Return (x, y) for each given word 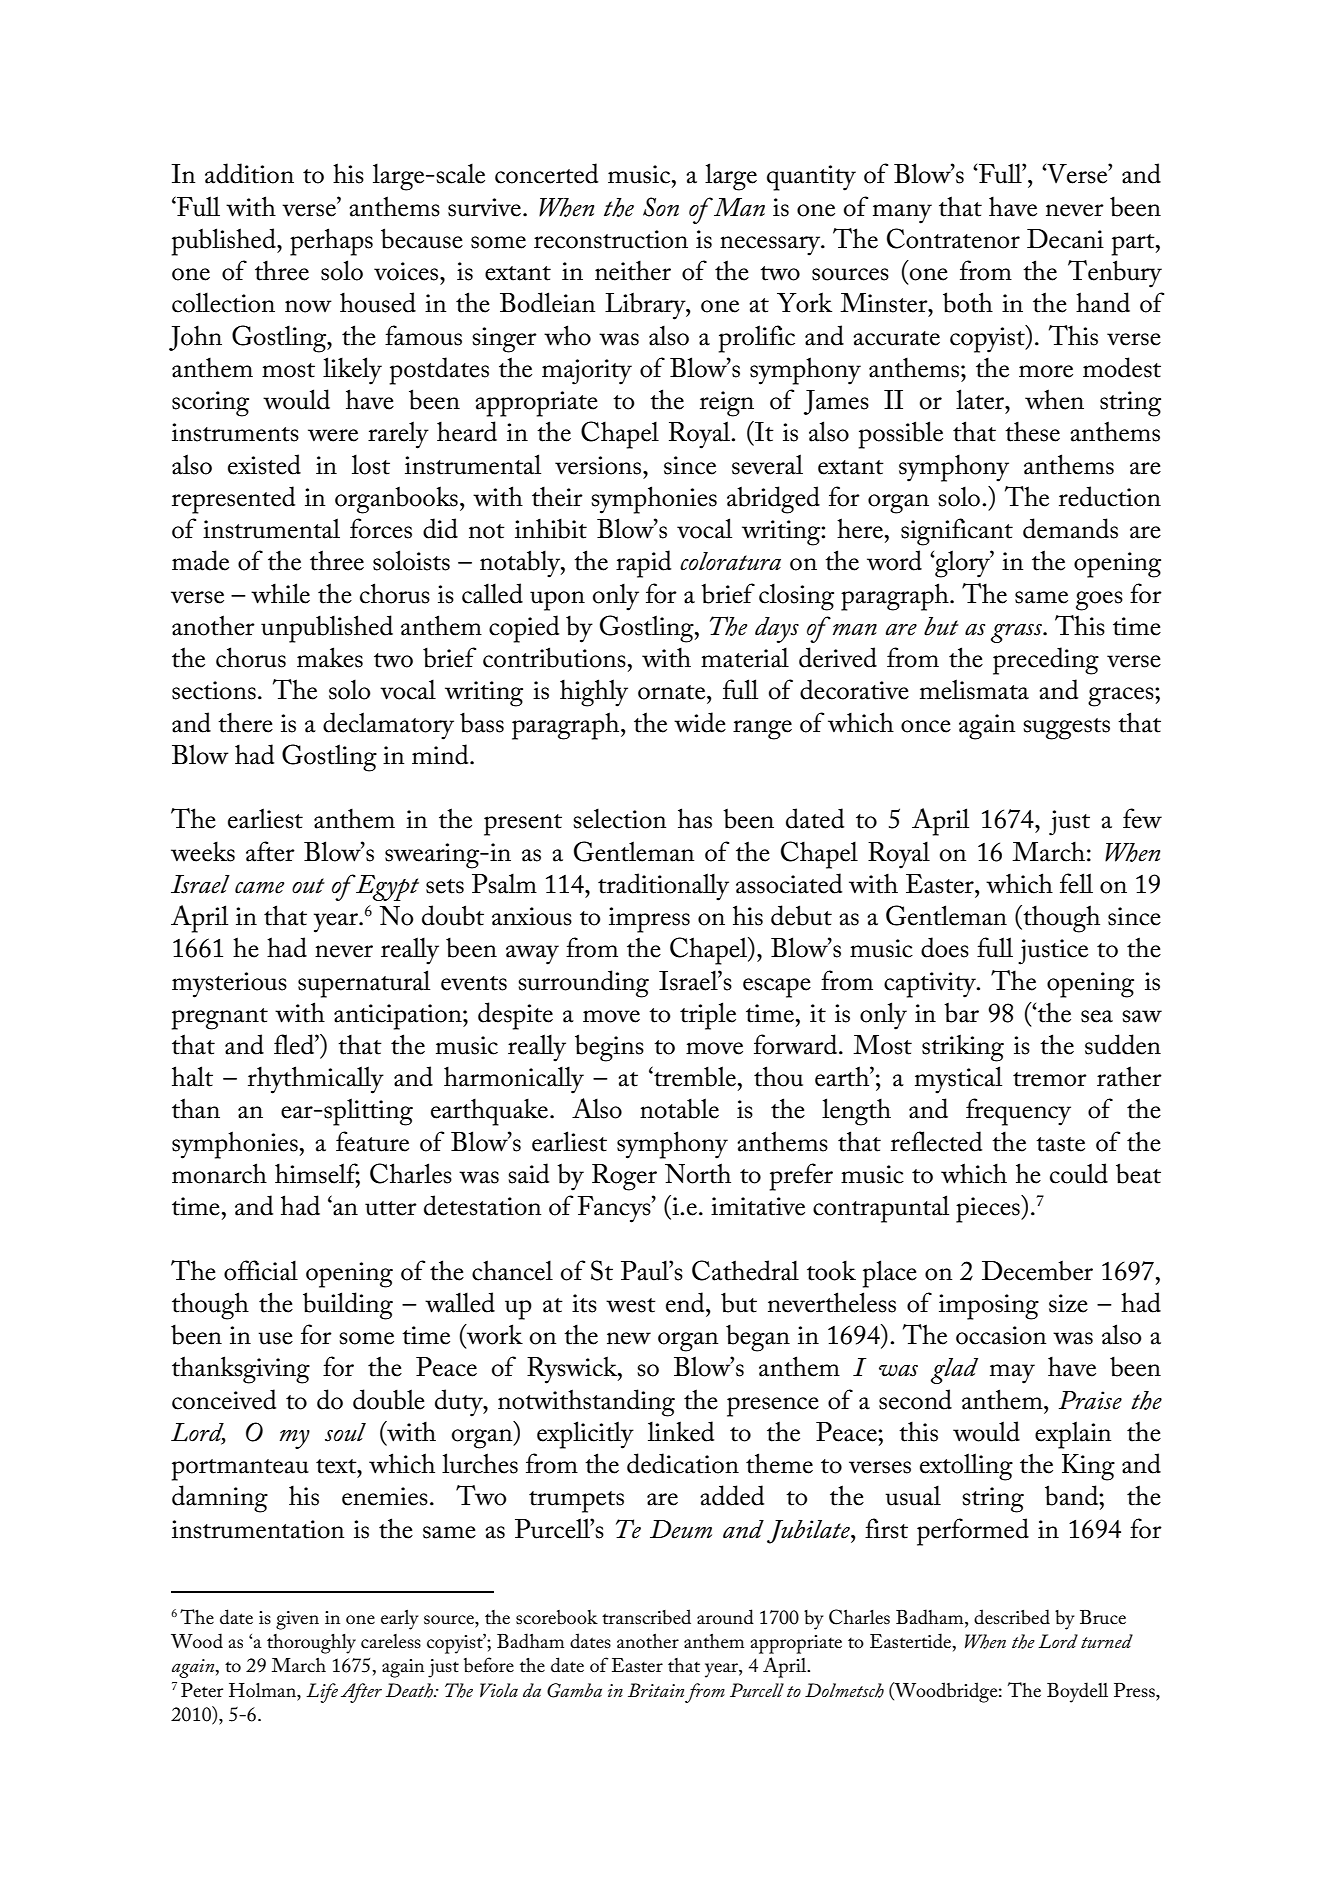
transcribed (646, 1617)
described (1012, 1617)
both (968, 302)
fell (1076, 883)
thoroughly (311, 1644)
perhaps (331, 242)
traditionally (663, 887)
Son (661, 207)
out (308, 886)
